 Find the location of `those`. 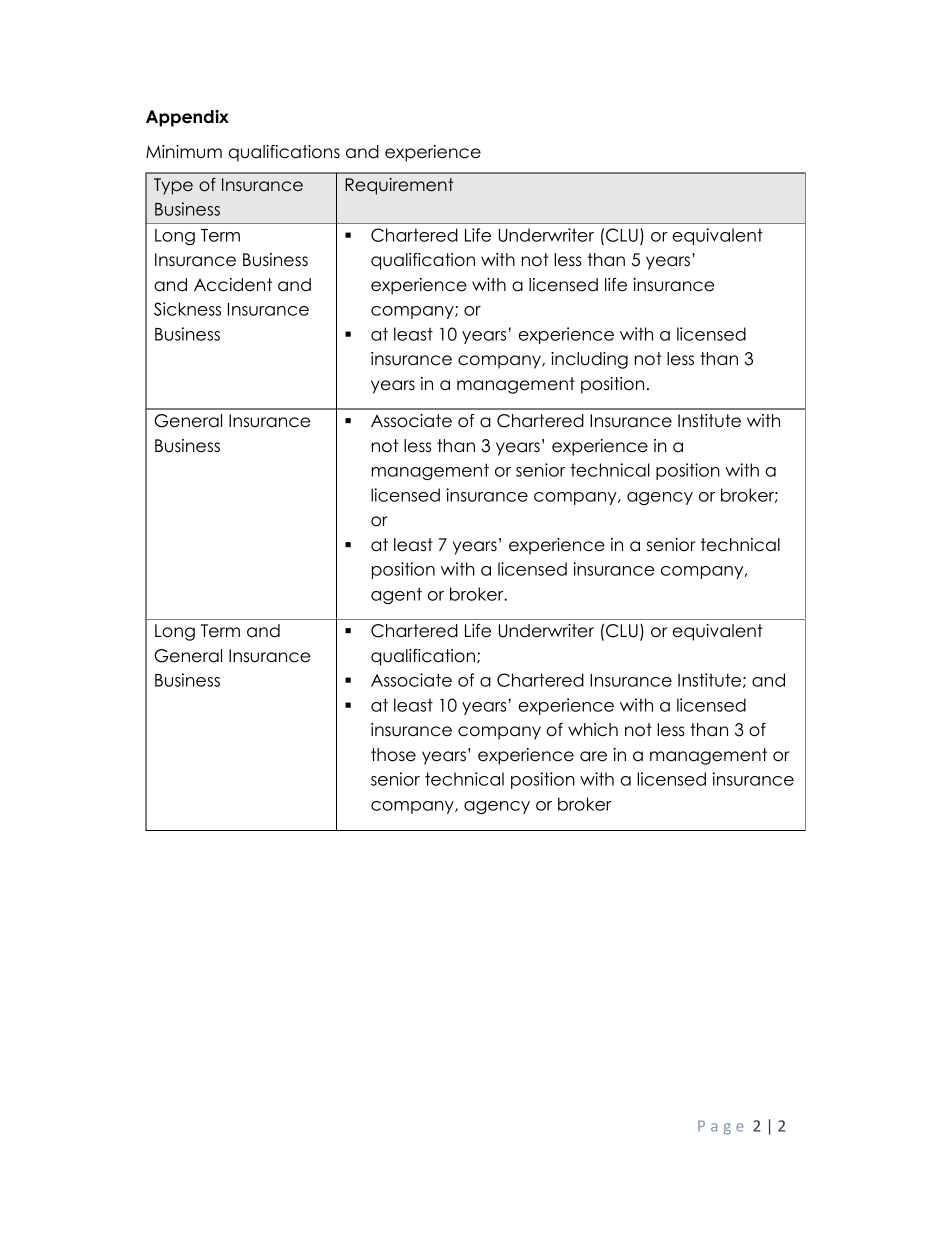

those is located at coordinates (393, 755).
